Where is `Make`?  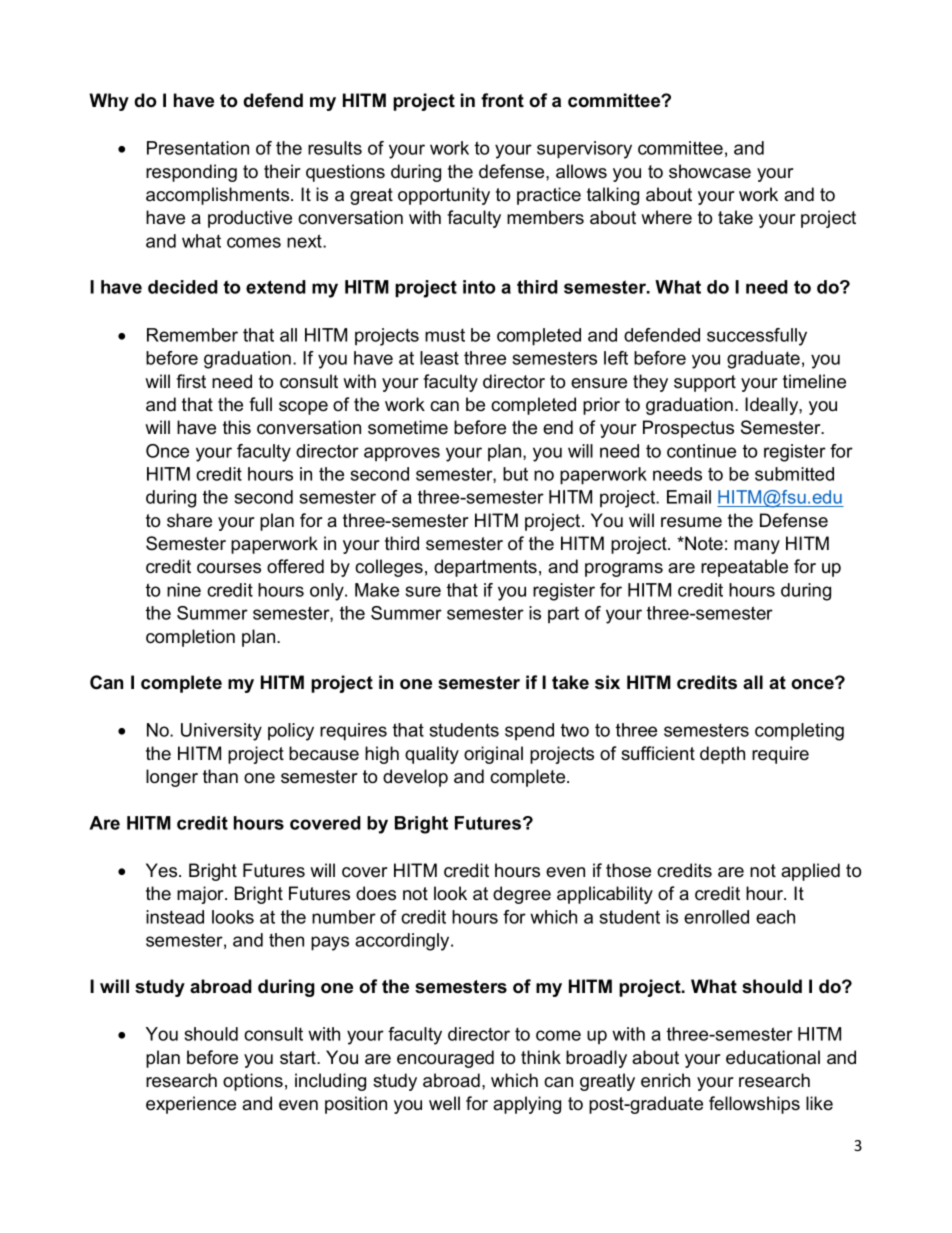 Make is located at coordinates (377, 590).
